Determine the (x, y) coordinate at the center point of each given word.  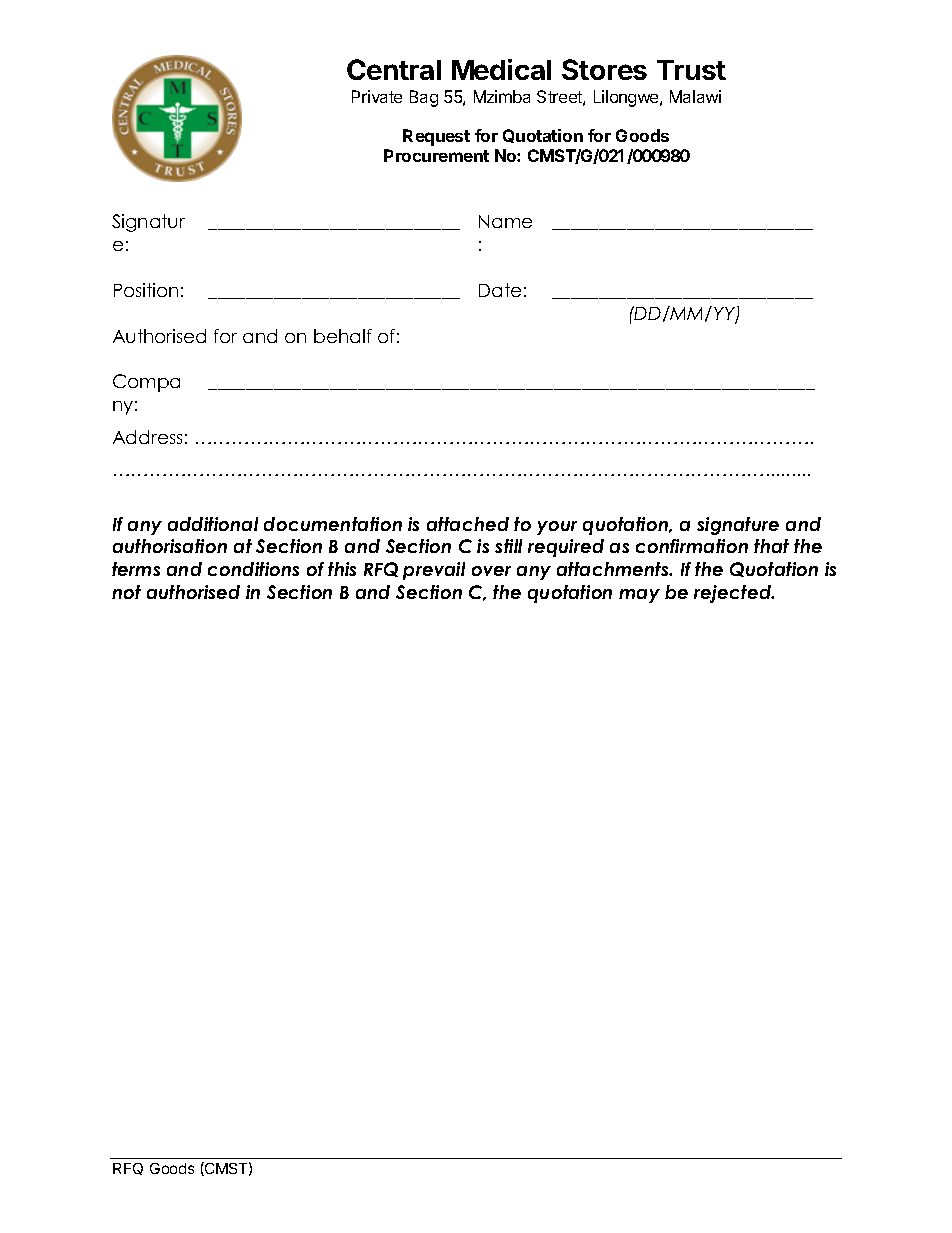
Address (147, 437)
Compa (146, 383)
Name (505, 221)
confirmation (692, 546)
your (557, 528)
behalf (343, 336)
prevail (434, 571)
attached (468, 524)
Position (146, 290)
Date (500, 290)
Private (377, 96)
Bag (424, 98)
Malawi (695, 96)
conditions (253, 569)
